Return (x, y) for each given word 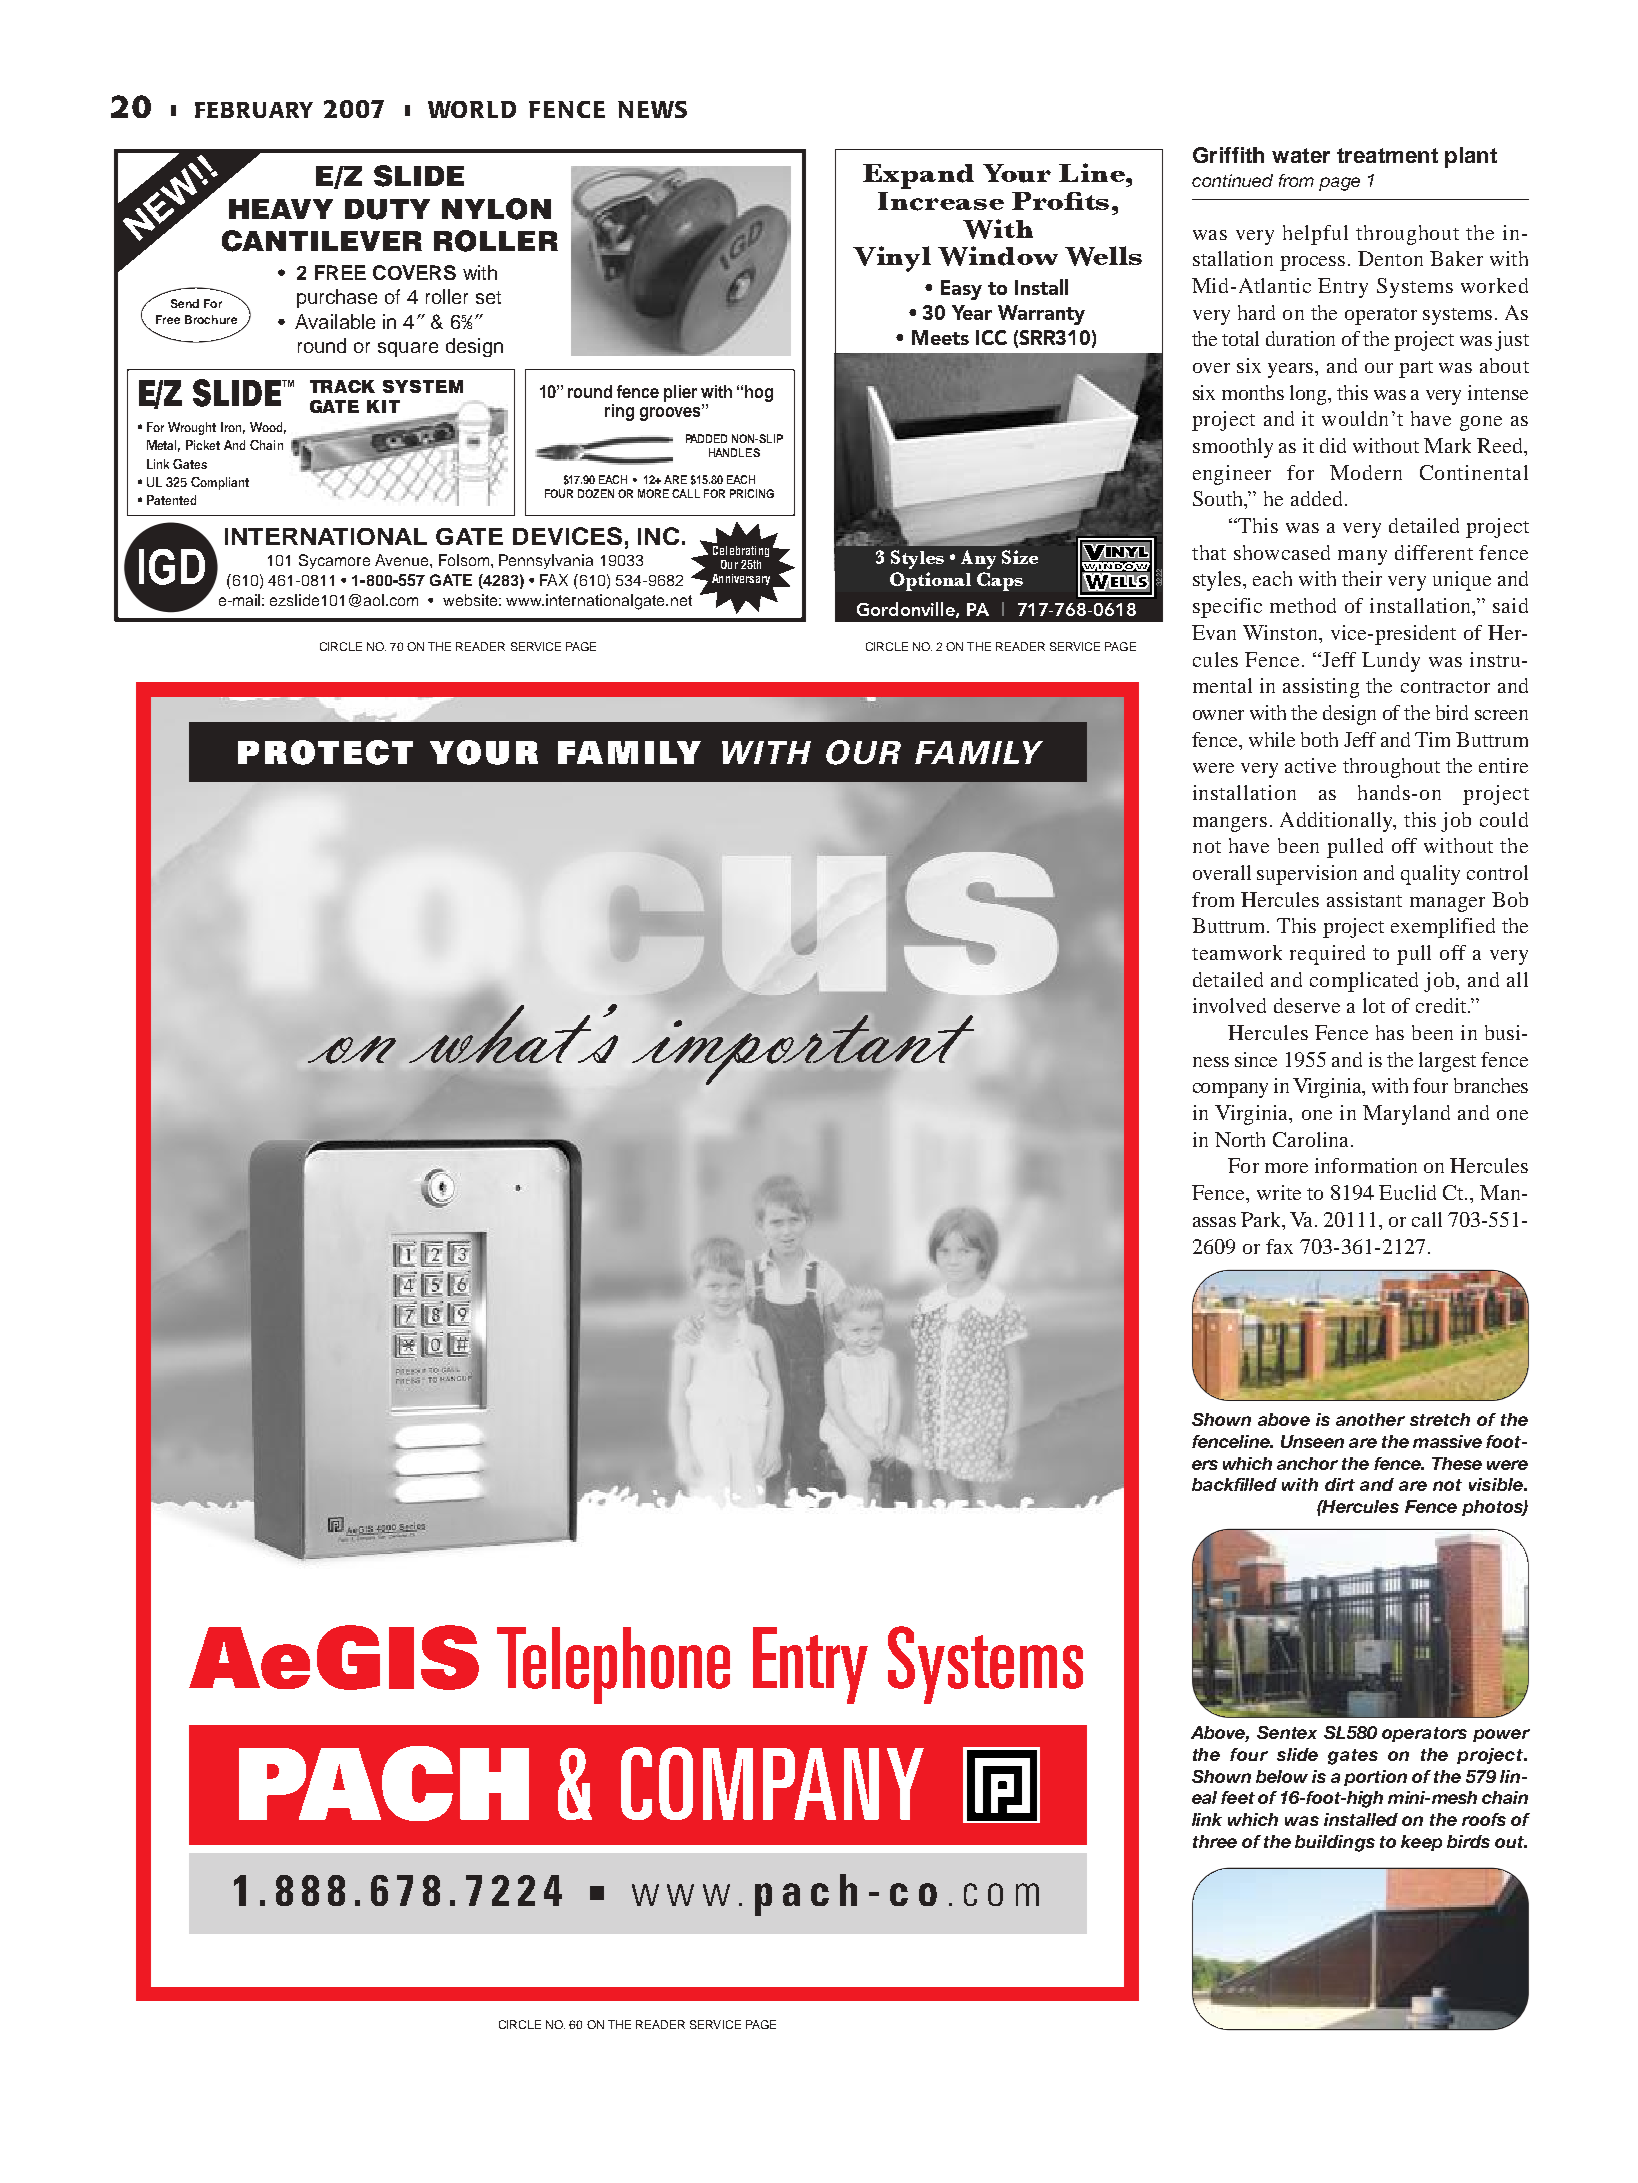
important (803, 1050)
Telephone (613, 1665)
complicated (1364, 982)
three (1215, 1841)
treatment (1387, 155)
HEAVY (281, 209)
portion (1375, 1778)
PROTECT (325, 752)
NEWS (652, 109)
